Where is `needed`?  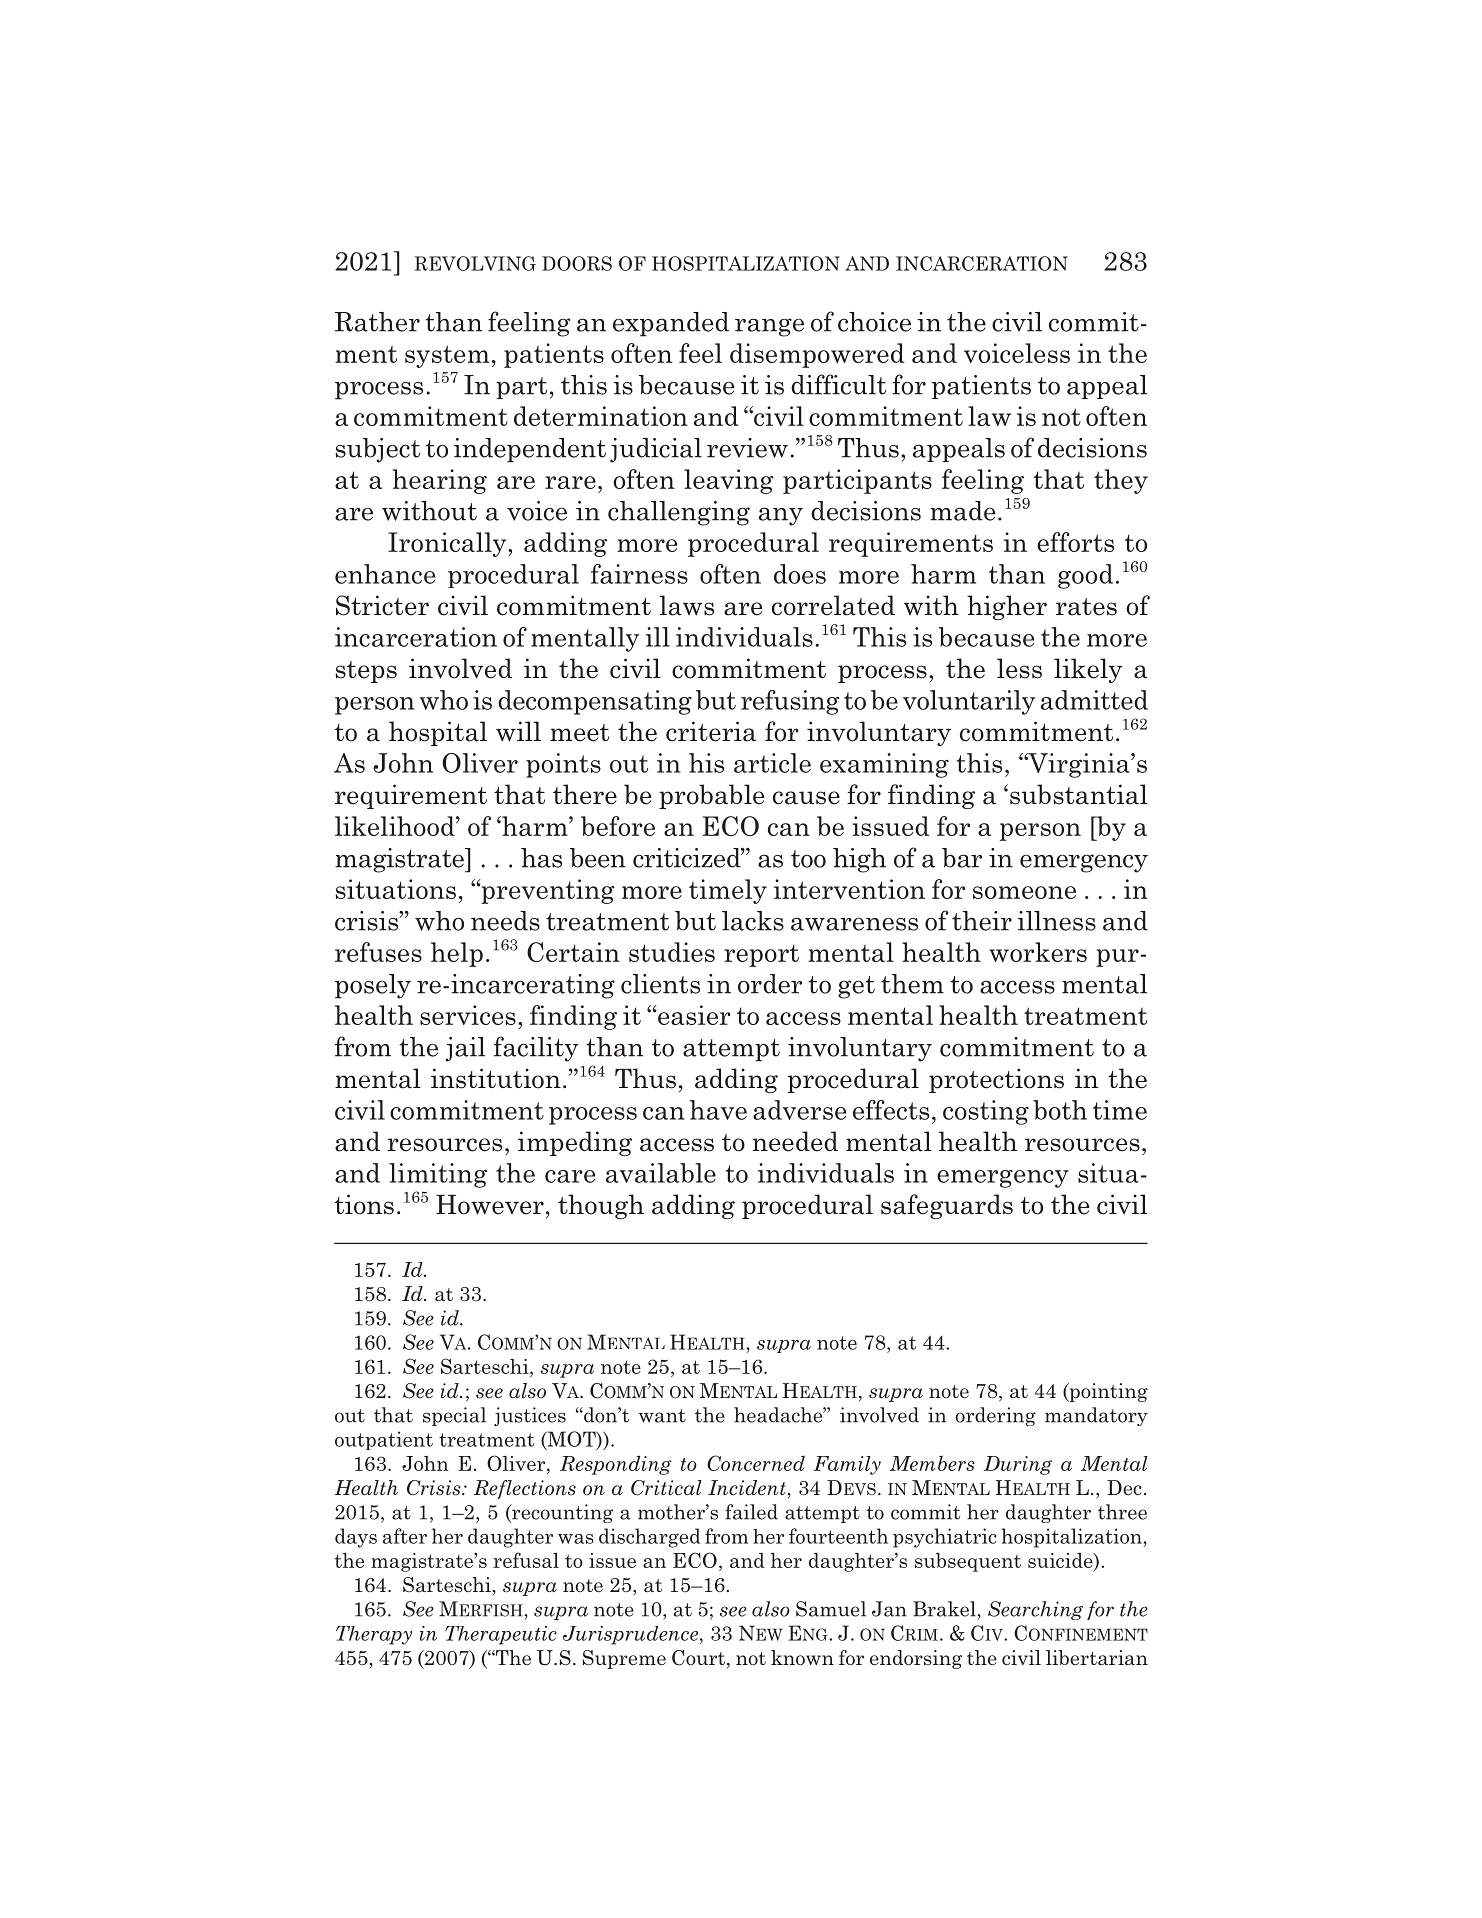
needed is located at coordinates (795, 1141).
